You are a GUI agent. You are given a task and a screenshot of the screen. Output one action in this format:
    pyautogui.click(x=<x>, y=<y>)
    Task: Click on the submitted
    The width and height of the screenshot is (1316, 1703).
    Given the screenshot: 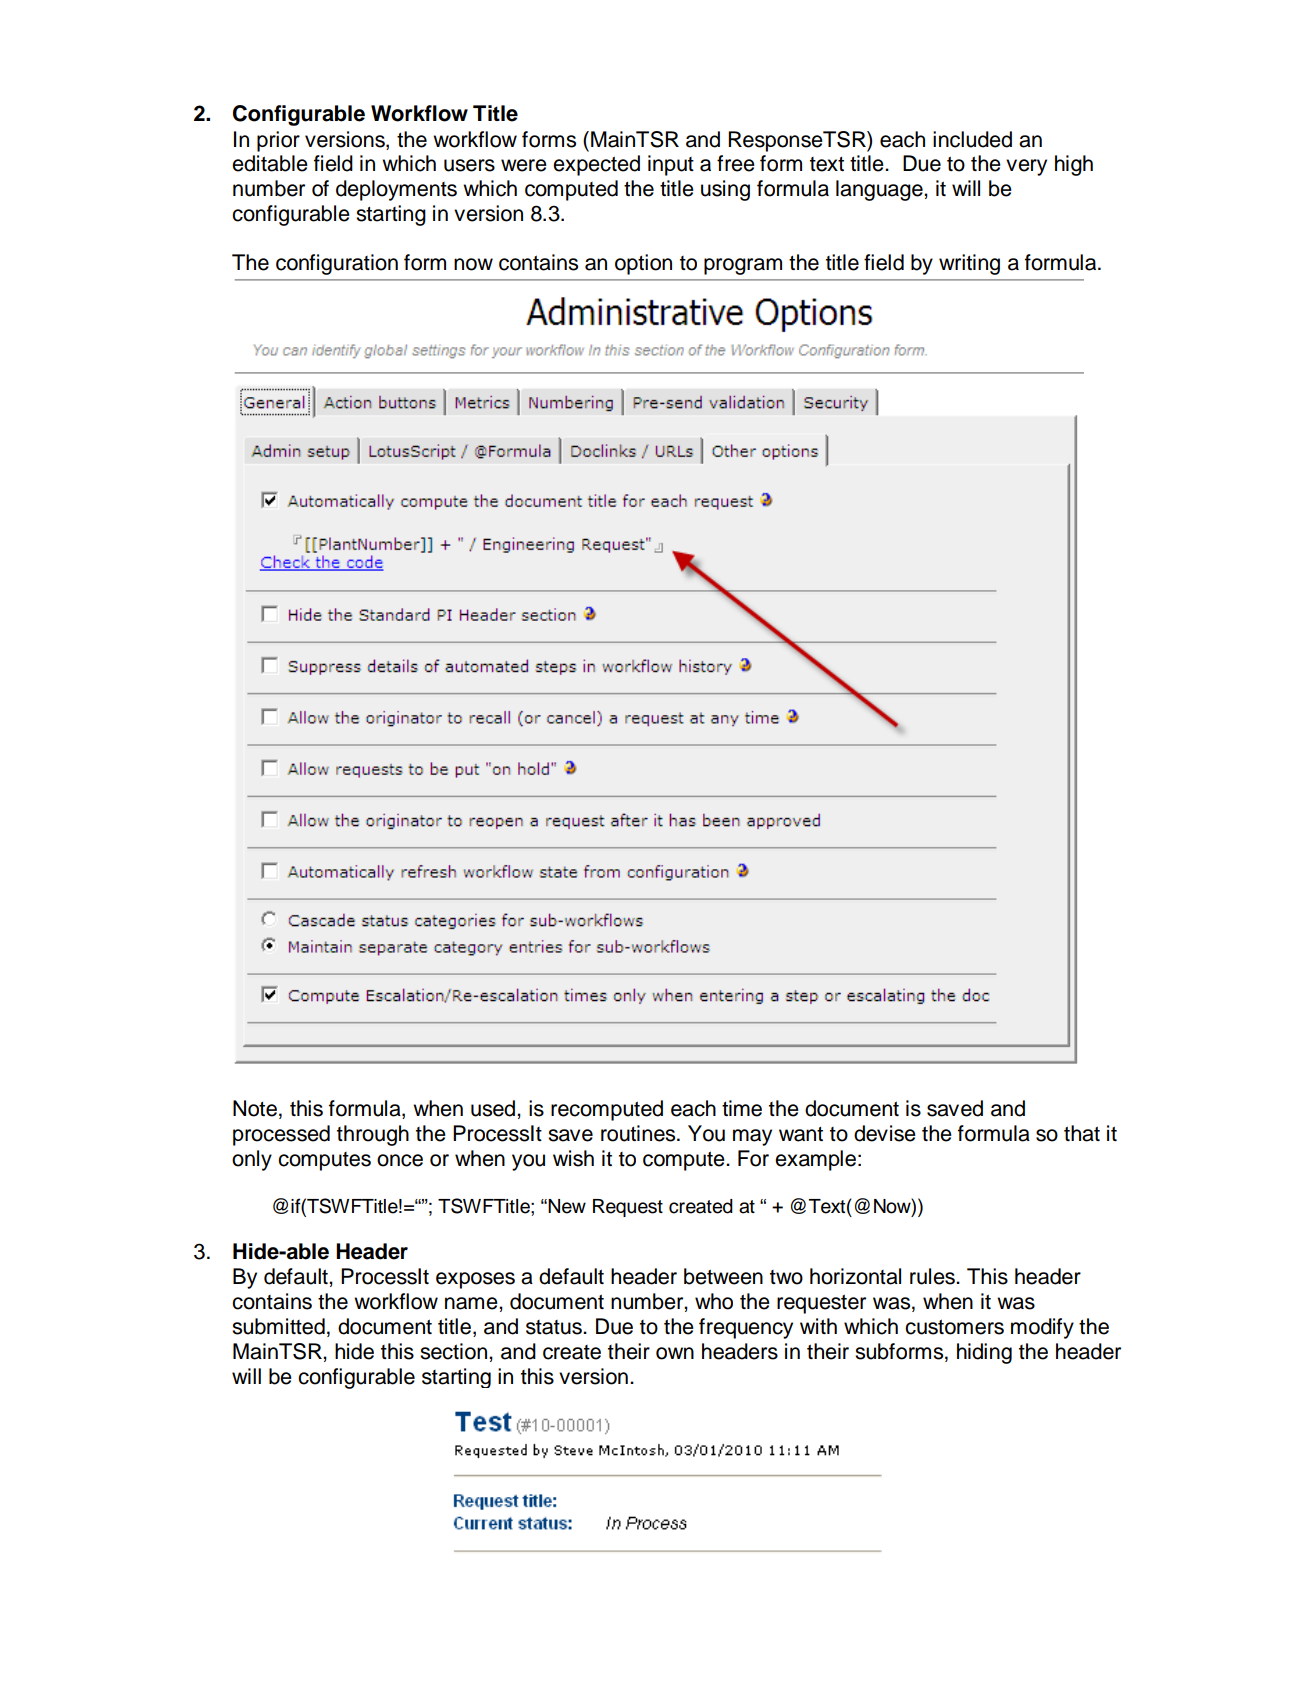 What is the action you would take?
    pyautogui.click(x=278, y=1326)
